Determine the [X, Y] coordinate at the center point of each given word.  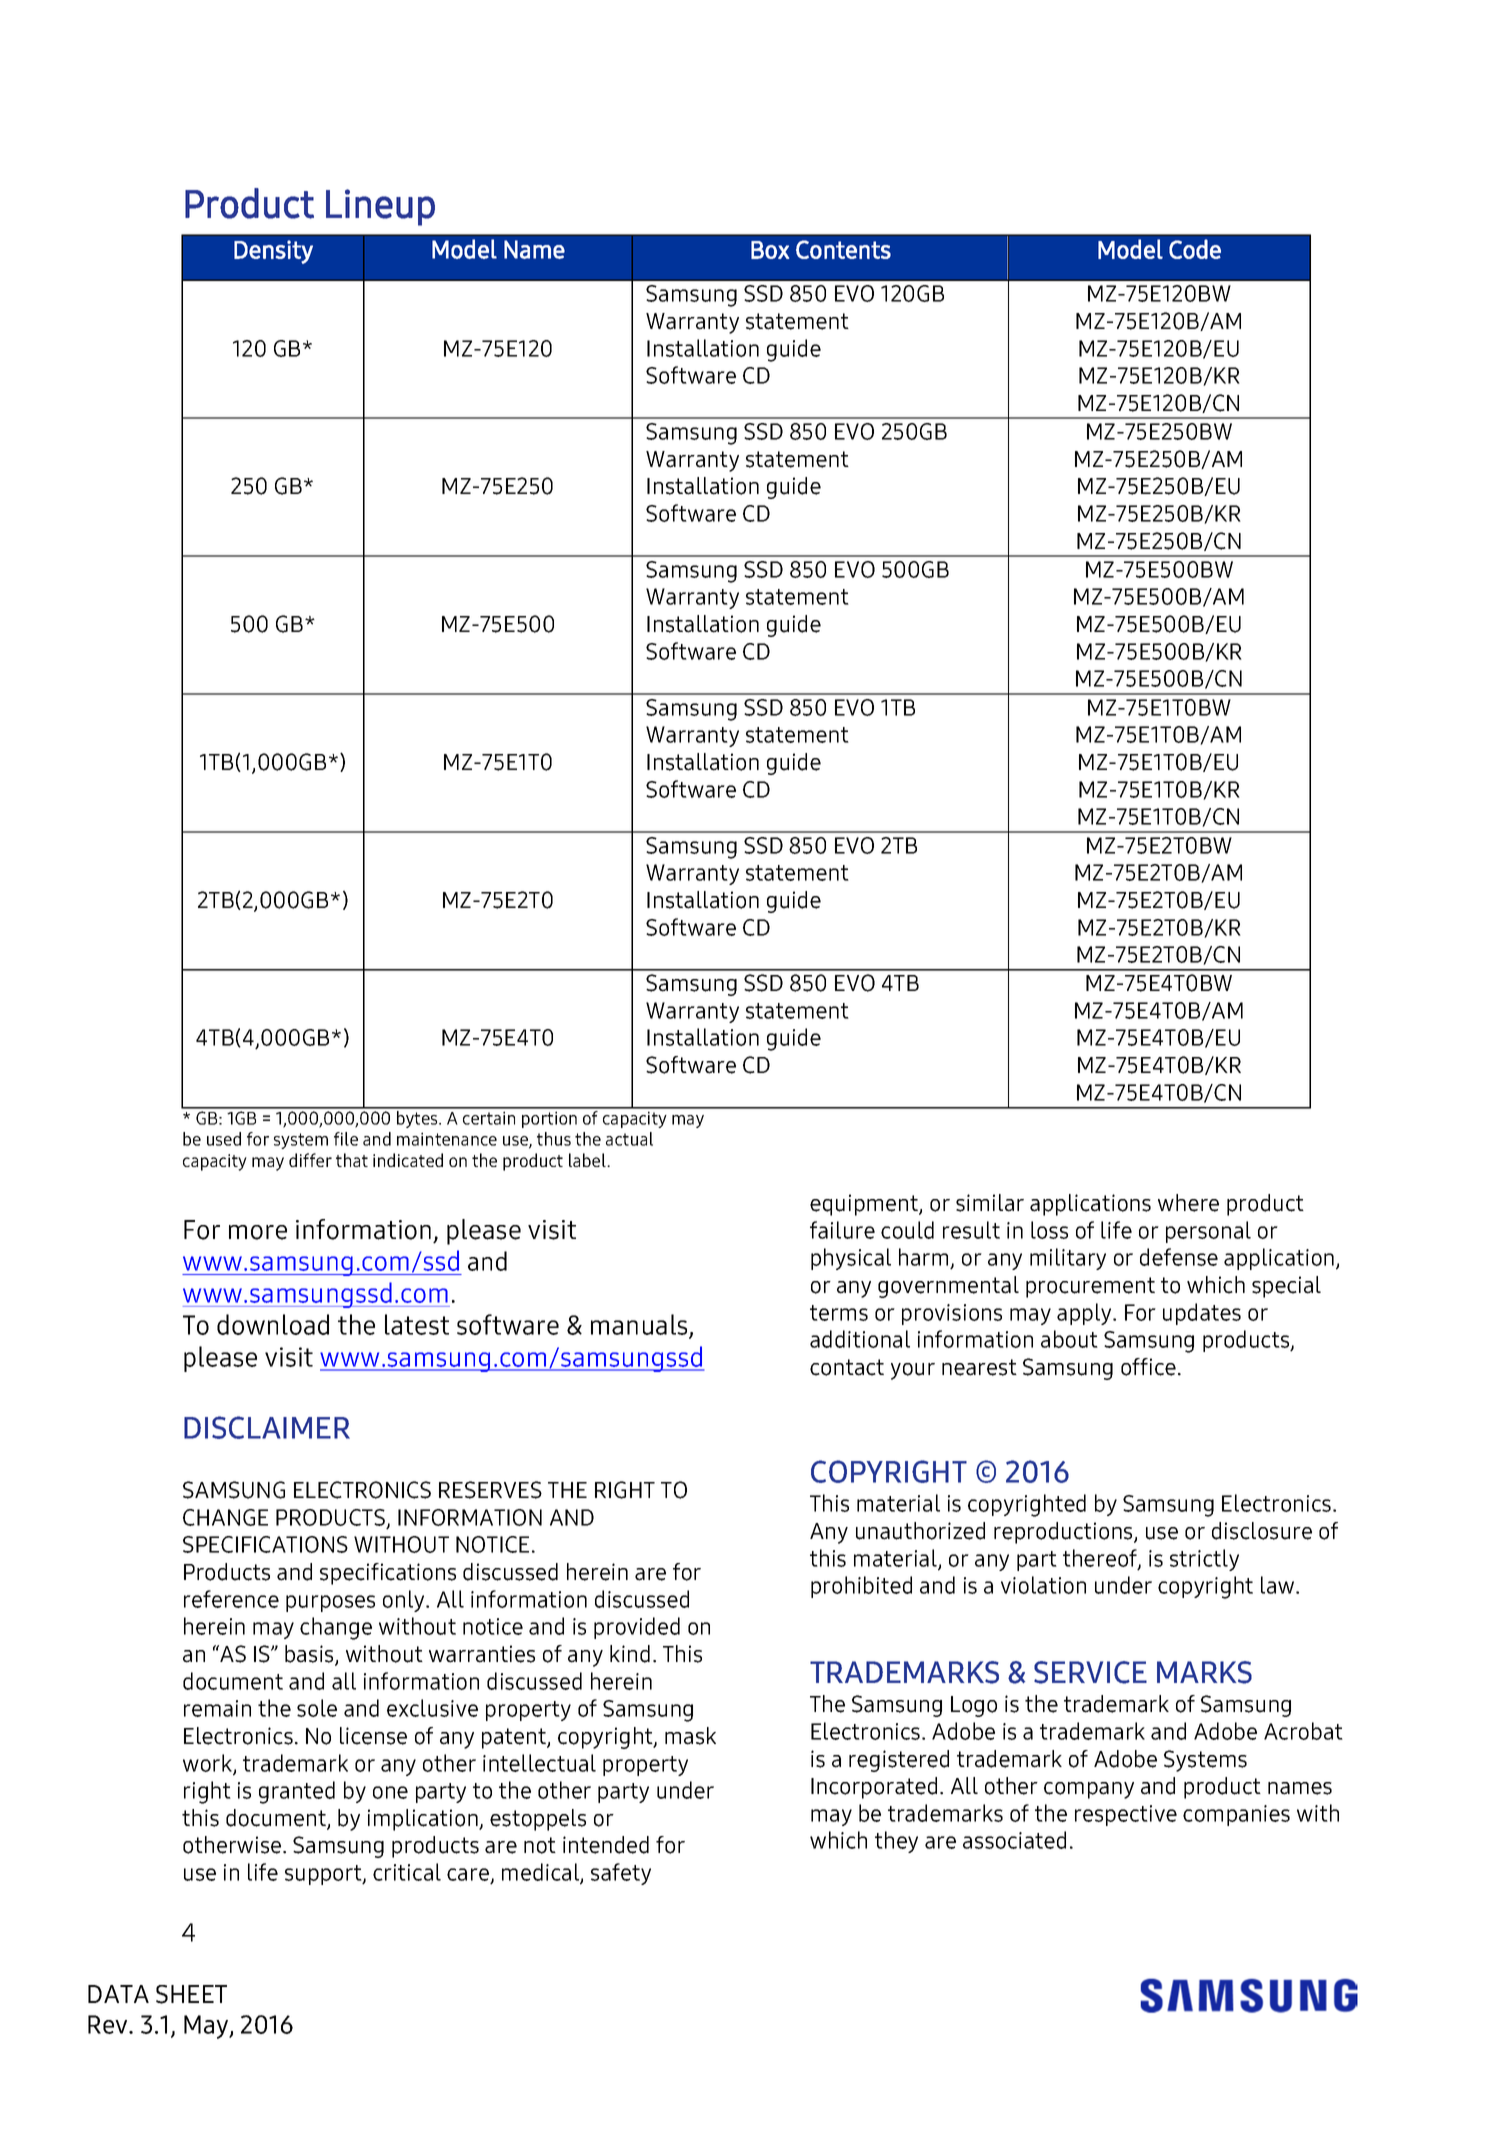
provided [637, 1628]
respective [1126, 1815]
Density [273, 252]
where [1188, 1203]
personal [1208, 1232]
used [224, 1139]
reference [231, 1599]
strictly [1204, 1560]
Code [1195, 249]
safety [621, 1874]
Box [770, 250]
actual [629, 1139]
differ [310, 1160]
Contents [843, 249]
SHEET [191, 1994]
